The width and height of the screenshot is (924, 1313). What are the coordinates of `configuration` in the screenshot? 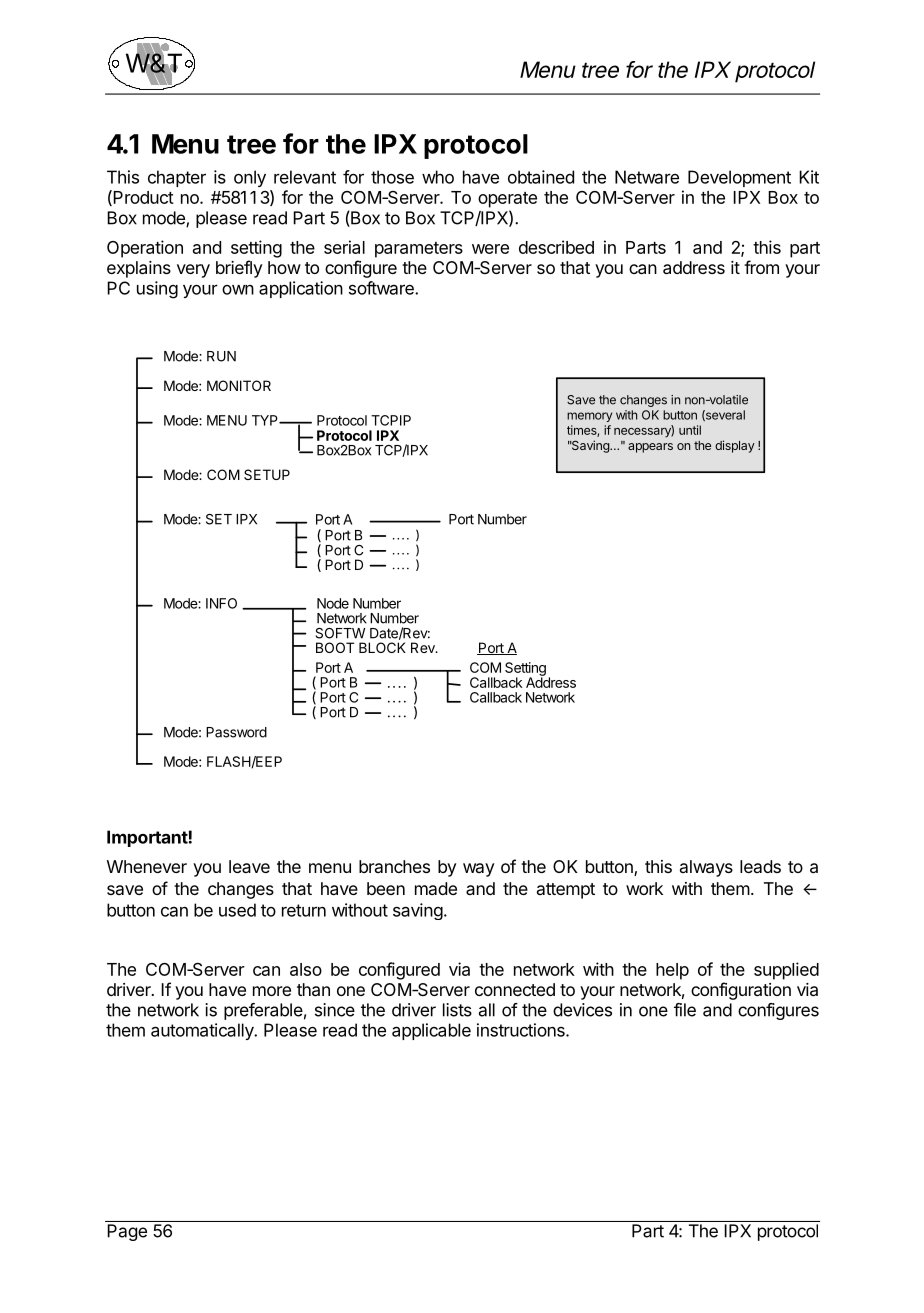 It's located at (741, 991).
